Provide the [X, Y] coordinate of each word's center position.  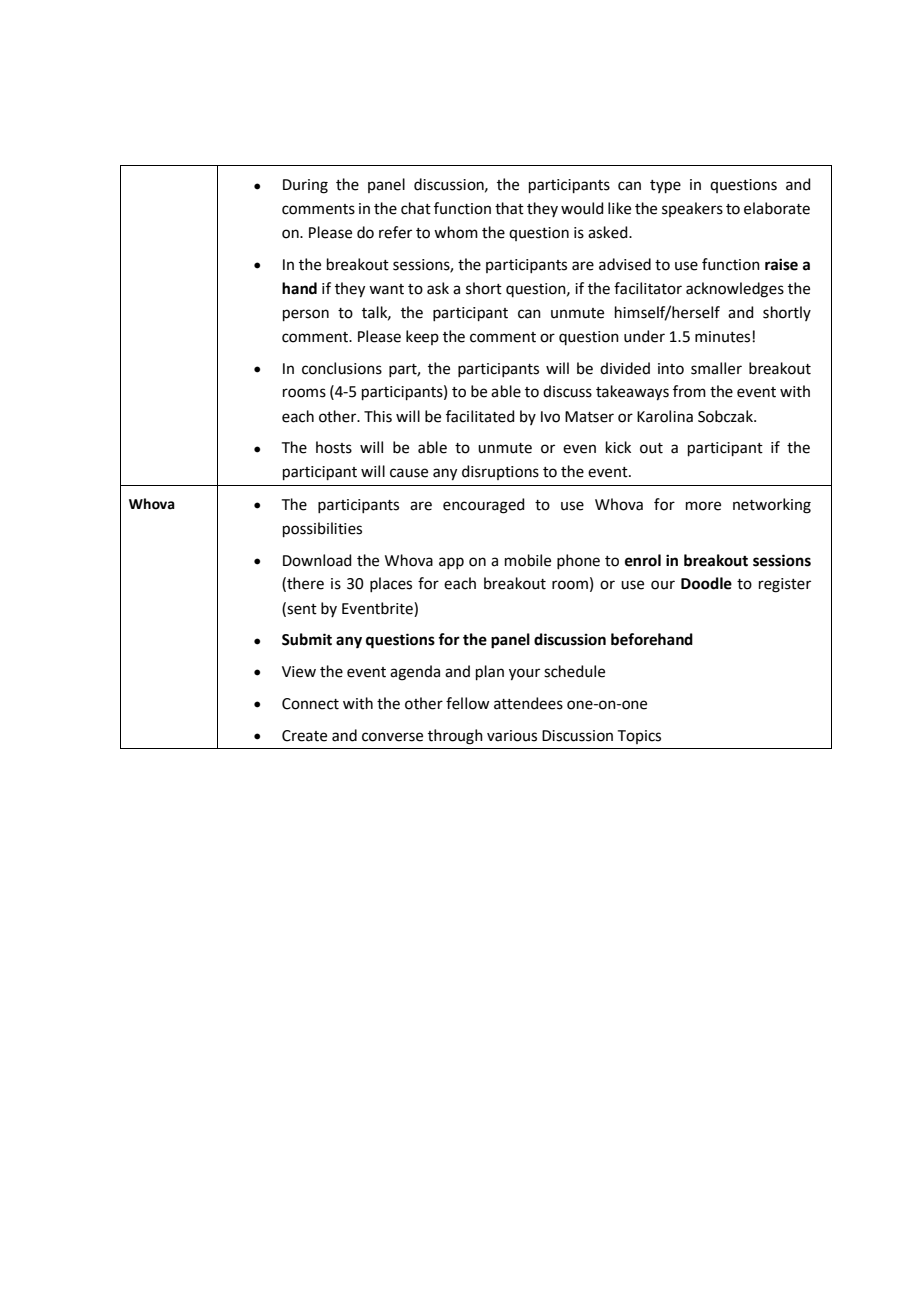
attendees [528, 703]
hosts [334, 447]
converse [392, 737]
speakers [692, 209]
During [305, 186]
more [703, 506]
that [509, 208]
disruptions [500, 472]
